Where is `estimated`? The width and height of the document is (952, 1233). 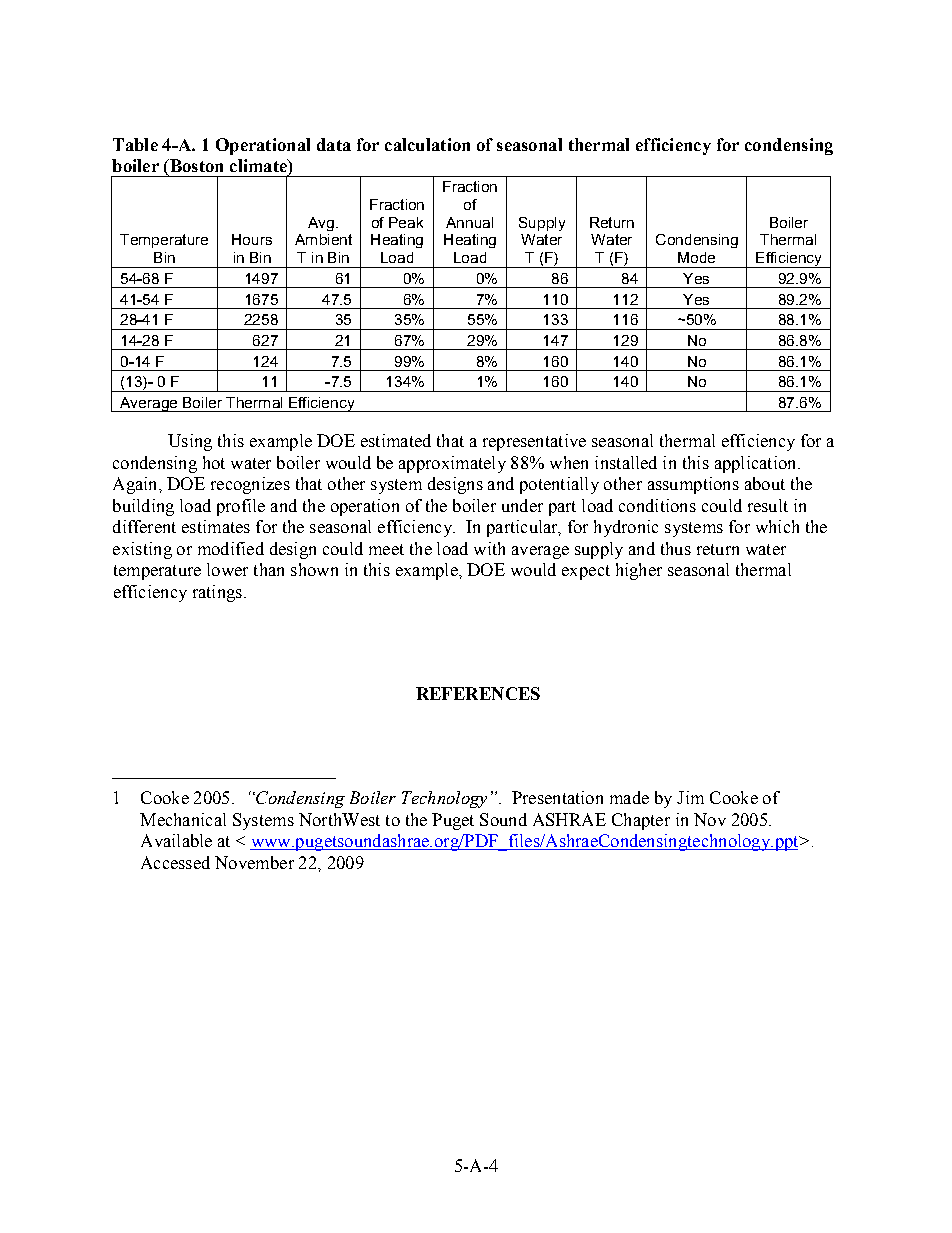 estimated is located at coordinates (396, 440).
